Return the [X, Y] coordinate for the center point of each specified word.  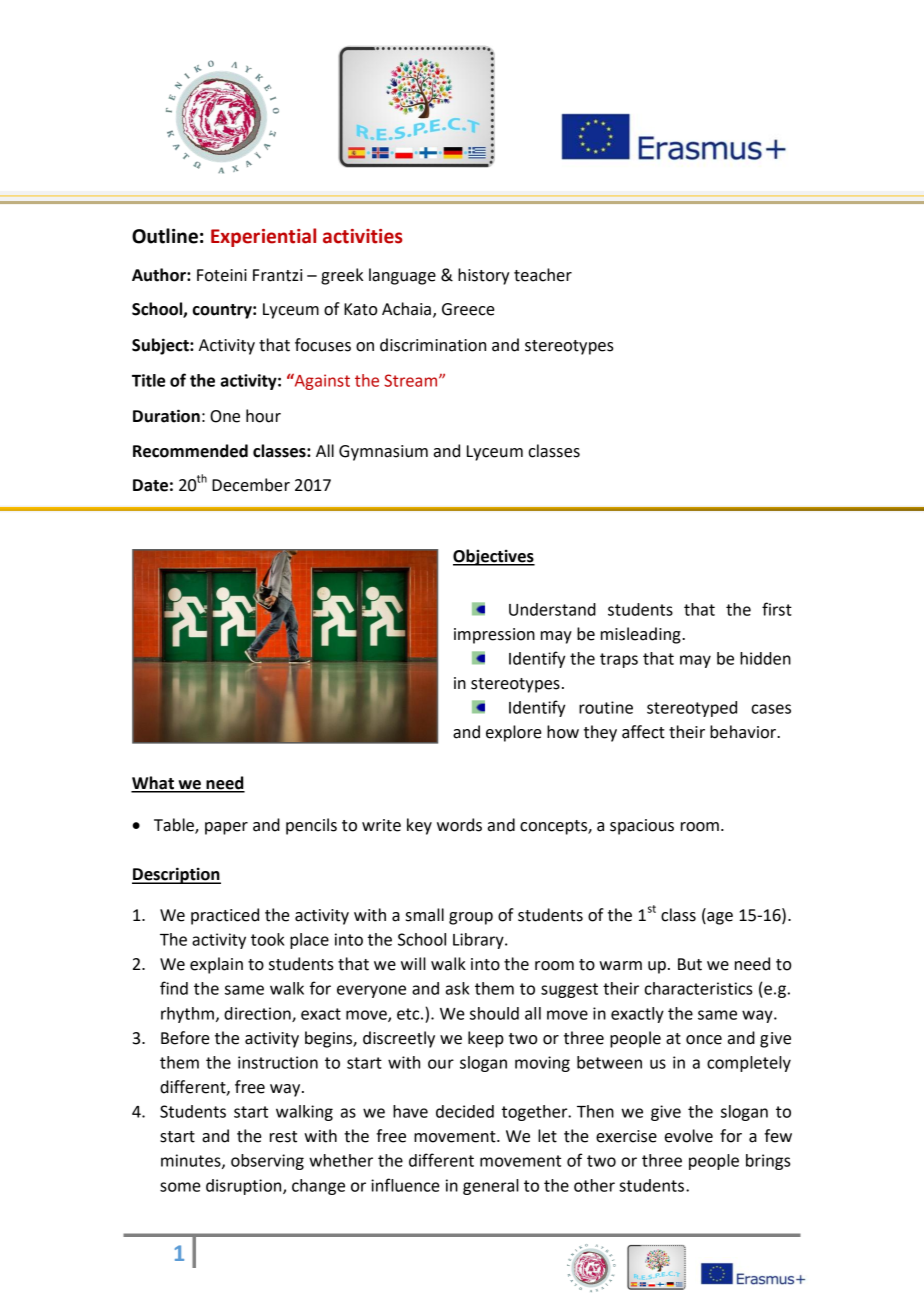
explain [216, 965]
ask [457, 988]
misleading [642, 635]
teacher [543, 275]
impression [494, 636]
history [483, 276]
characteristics [698, 988]
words [459, 825]
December [251, 485]
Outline [165, 236]
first [777, 609]
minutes [192, 1161]
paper [226, 828]
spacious [642, 827]
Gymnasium [383, 453]
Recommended [190, 451]
